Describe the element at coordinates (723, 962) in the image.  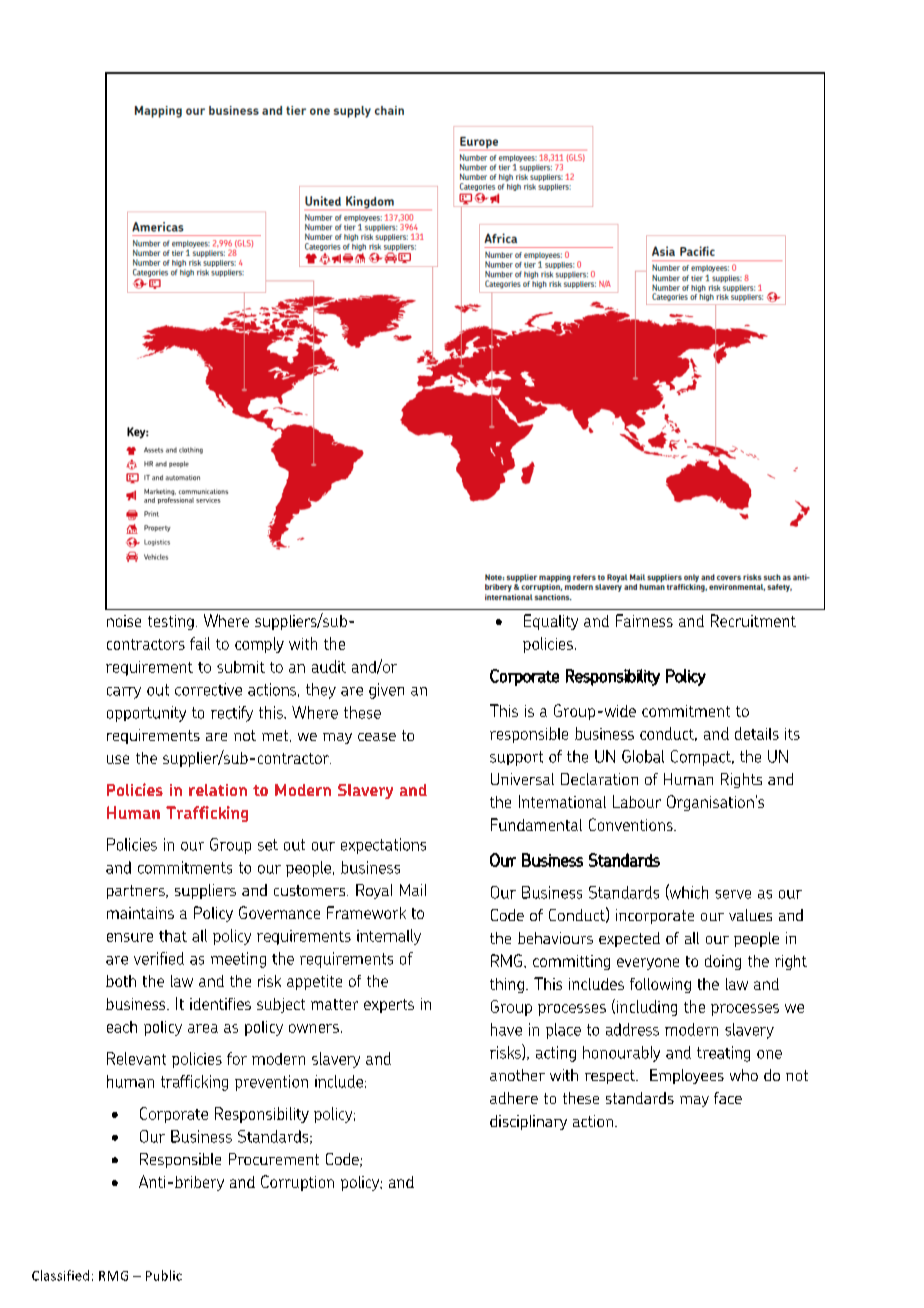
I see `doing` at that location.
